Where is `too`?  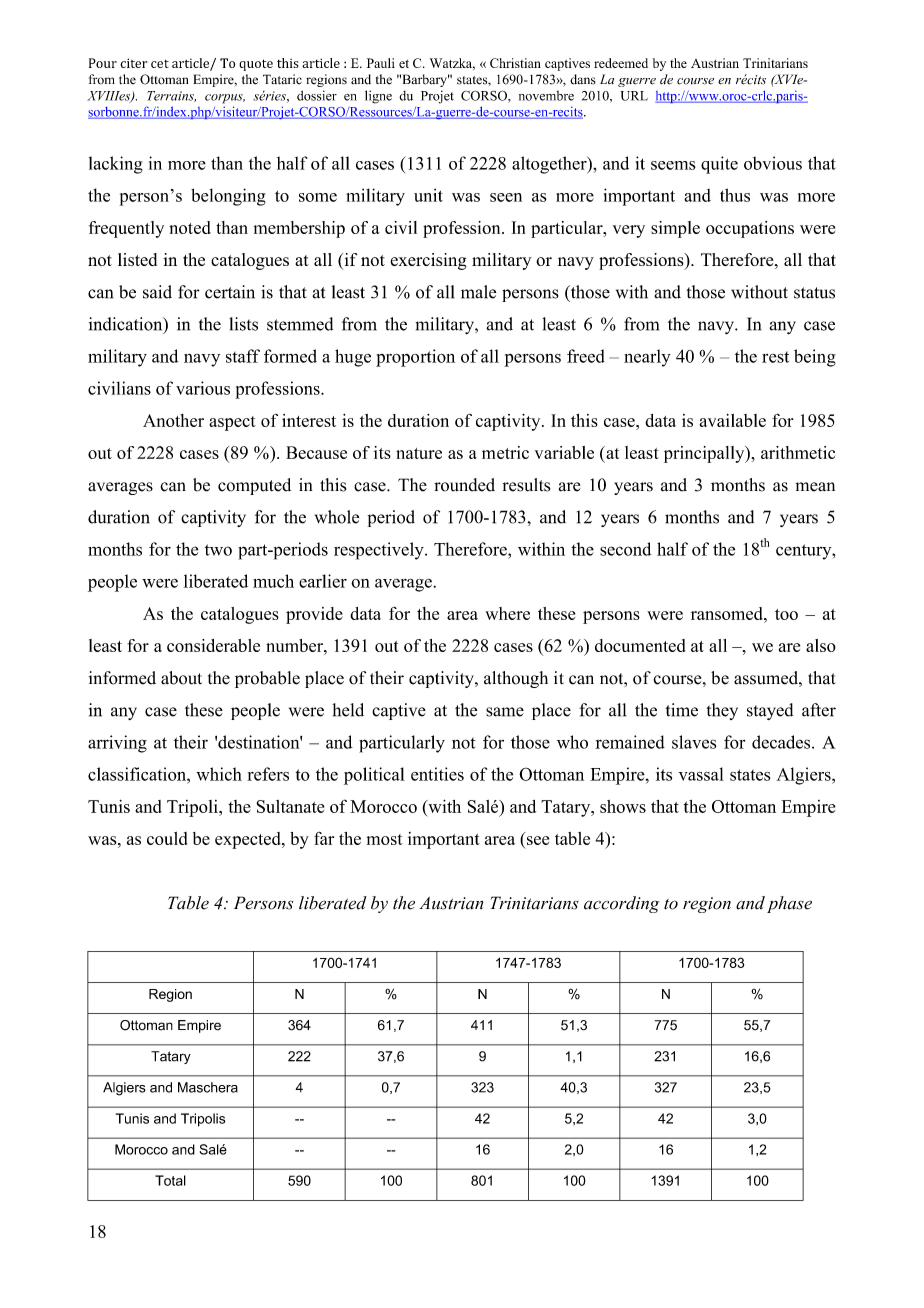
too is located at coordinates (786, 614).
